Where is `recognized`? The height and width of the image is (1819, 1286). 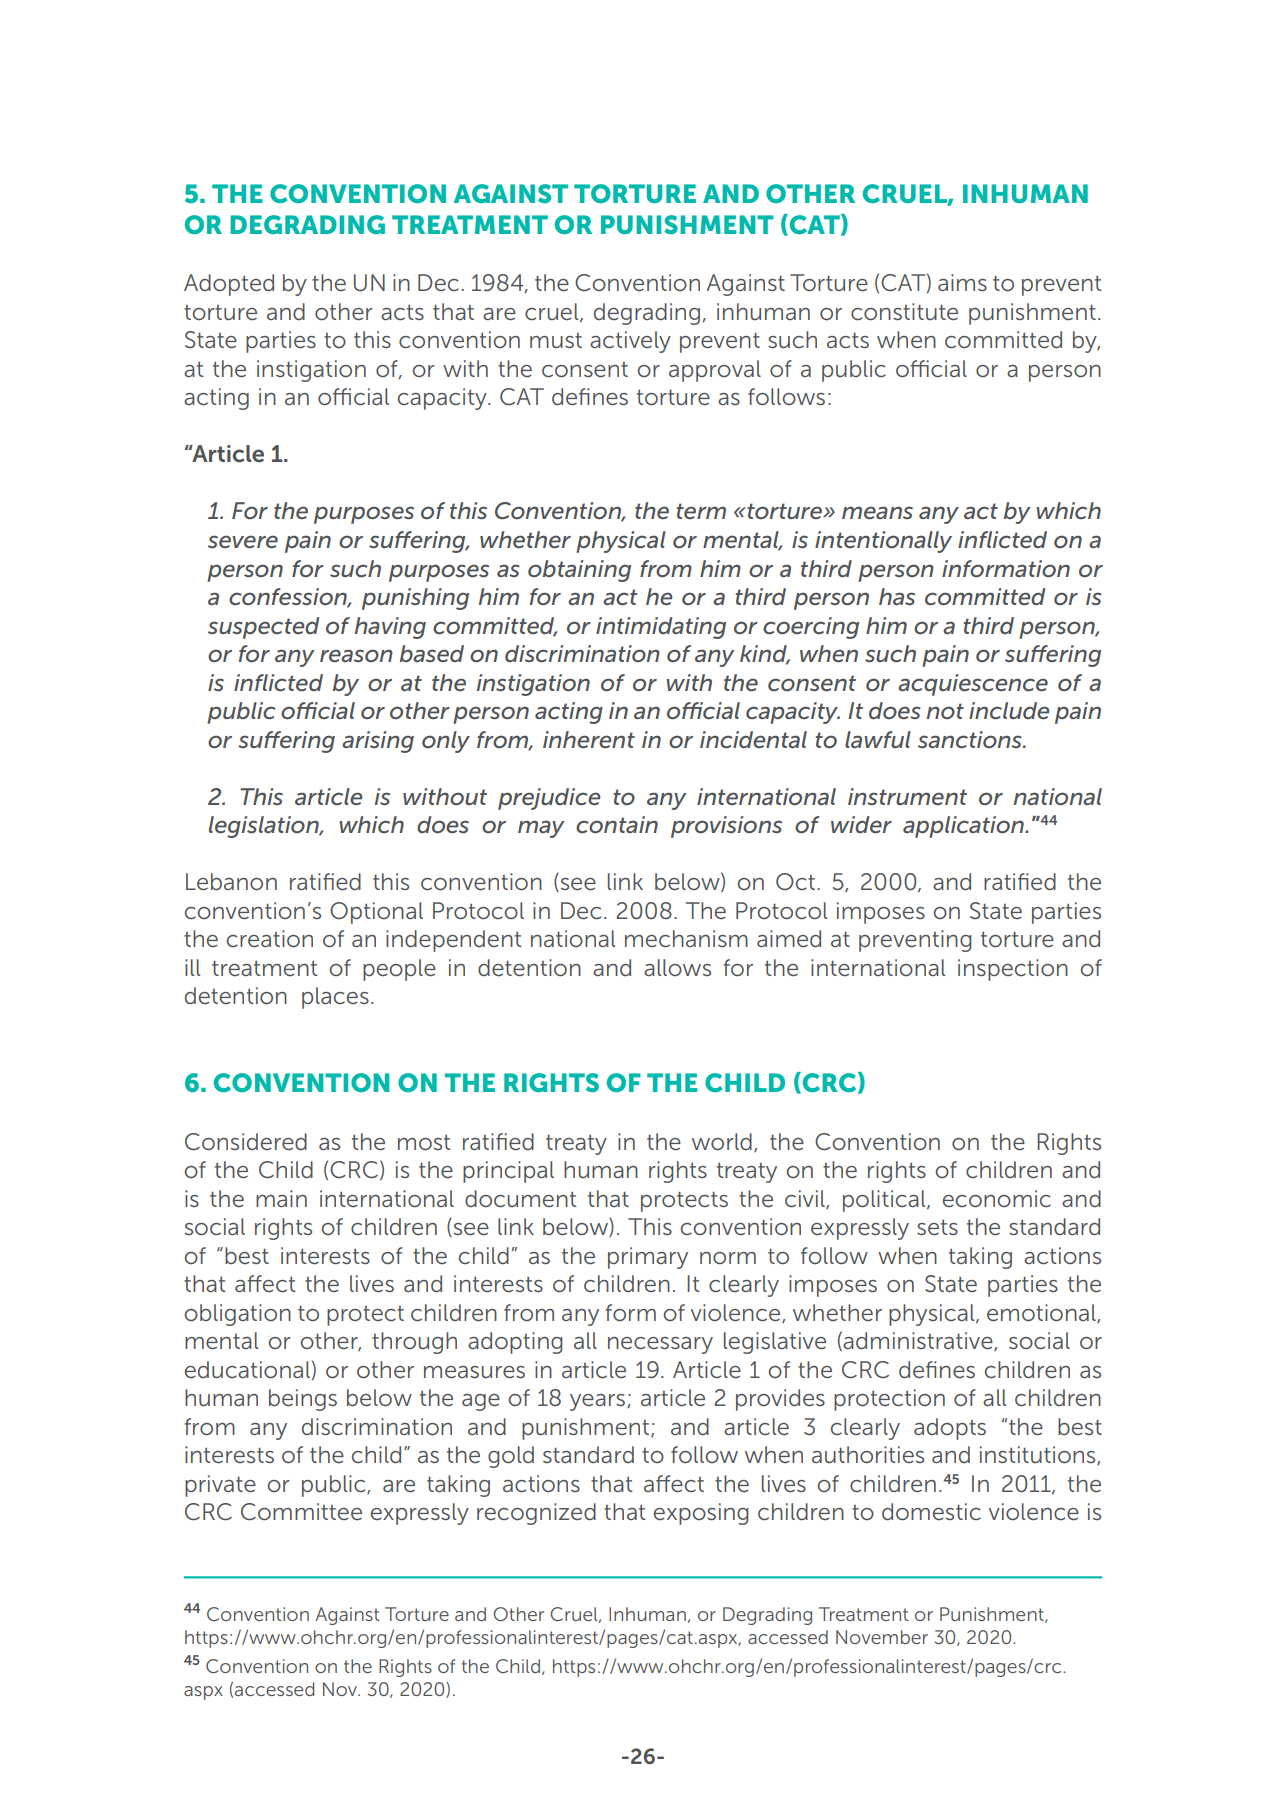
recognized is located at coordinates (536, 1514).
